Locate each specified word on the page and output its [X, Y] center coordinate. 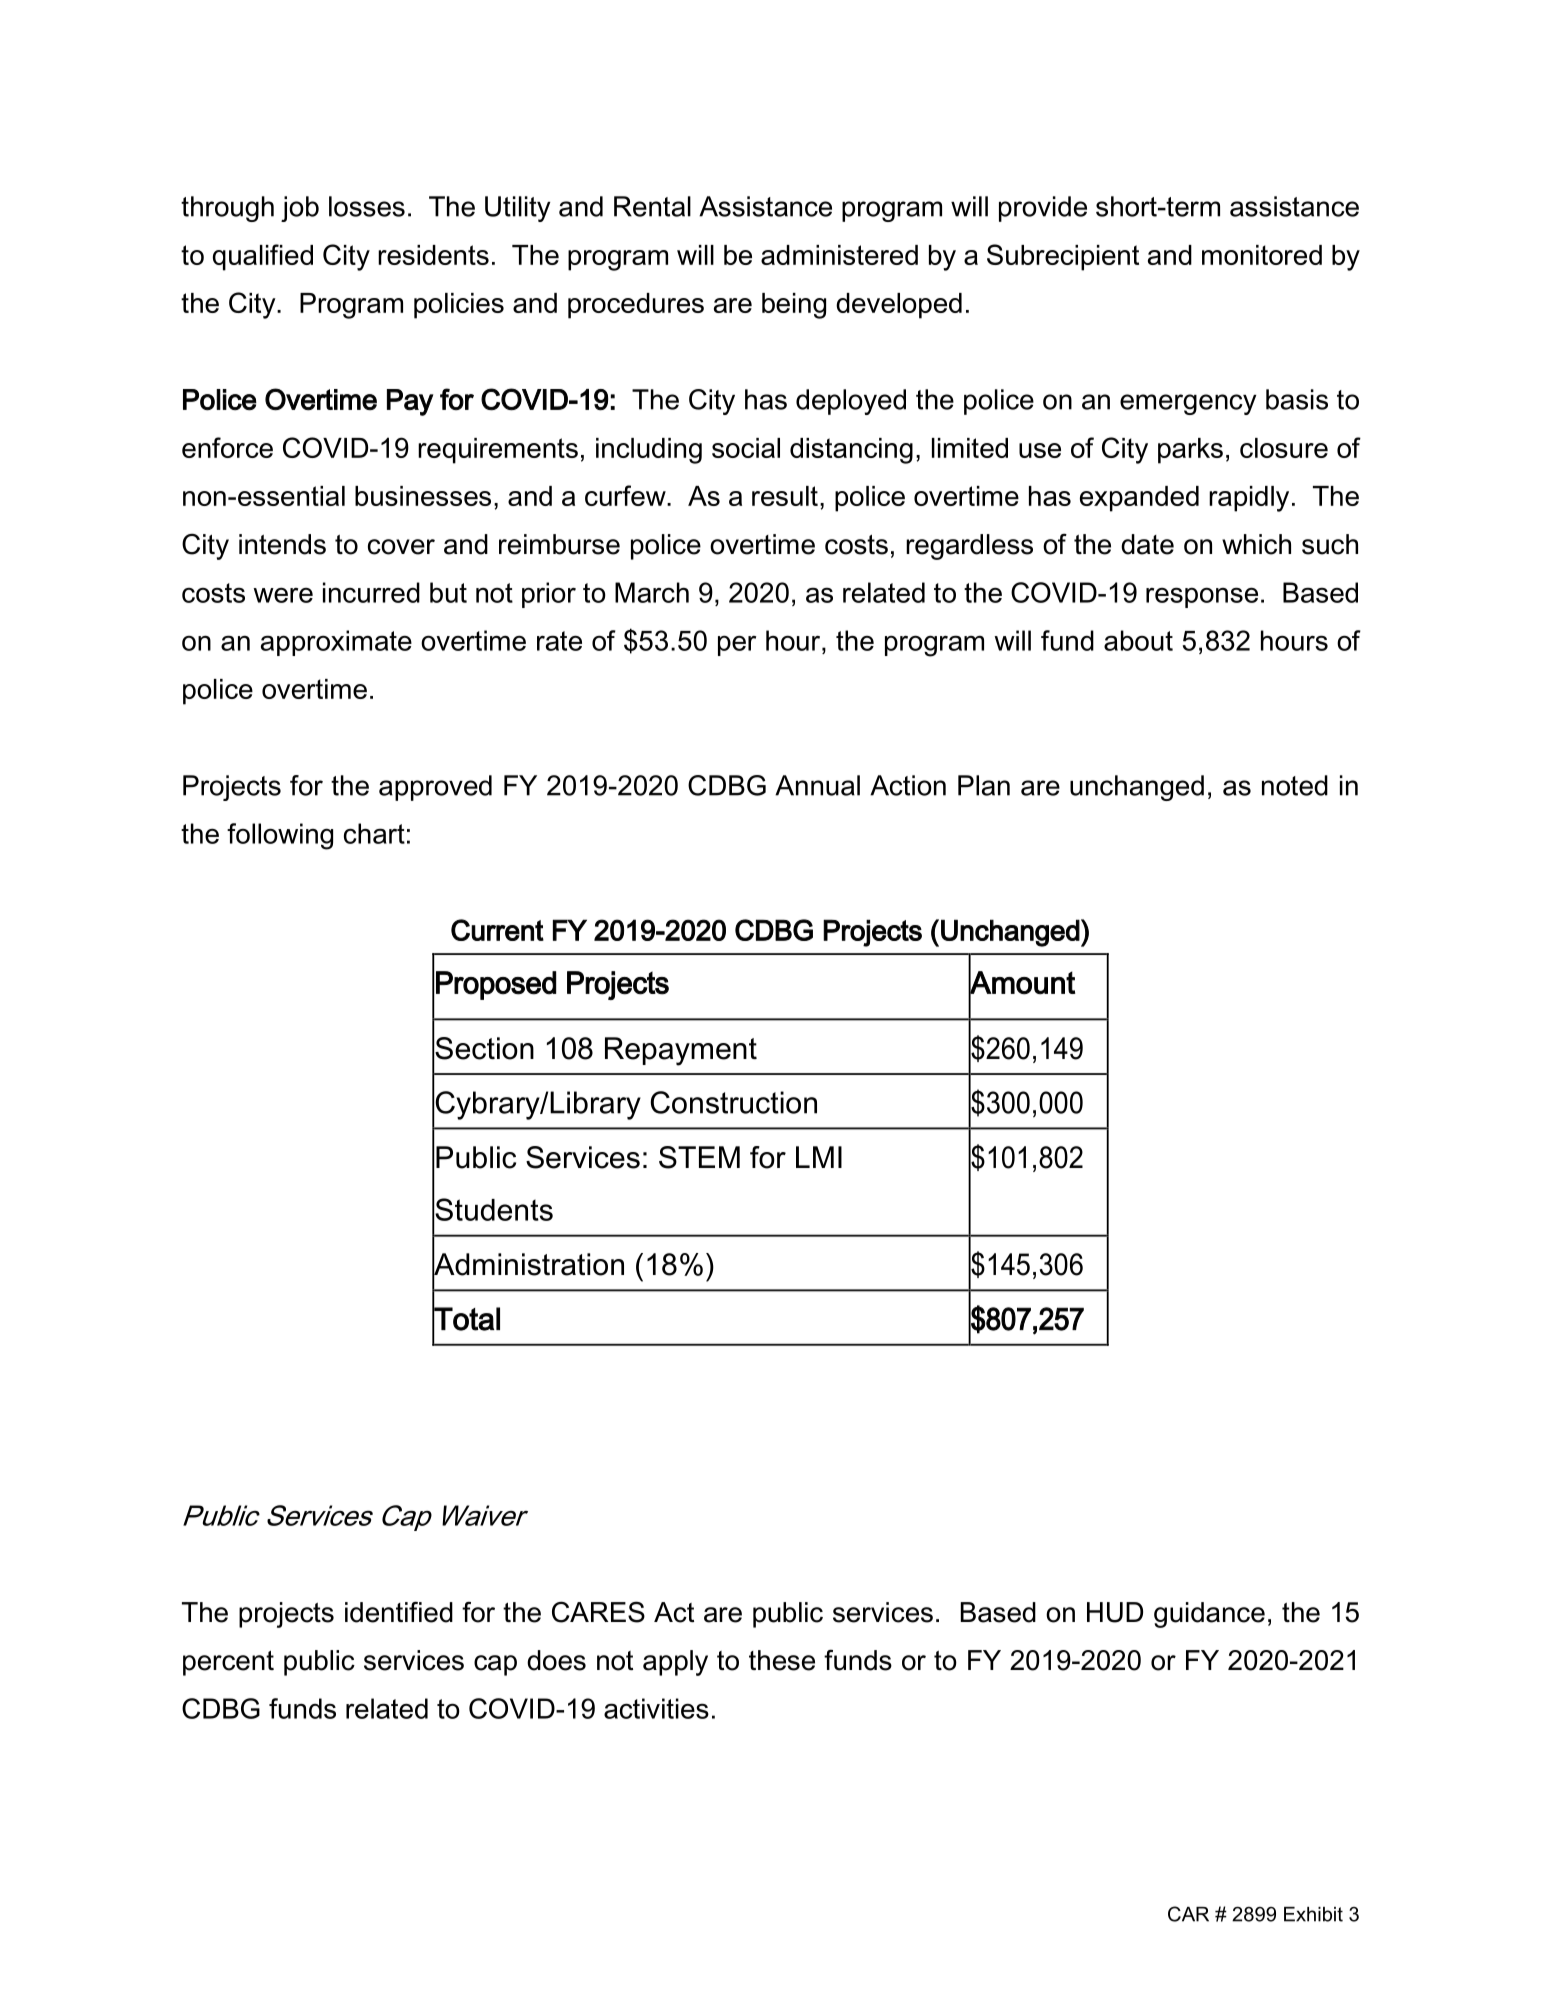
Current [497, 930]
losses [367, 206]
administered [839, 255]
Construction [733, 1102]
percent [228, 1663]
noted [1295, 785]
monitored [1262, 255]
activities [656, 1708]
